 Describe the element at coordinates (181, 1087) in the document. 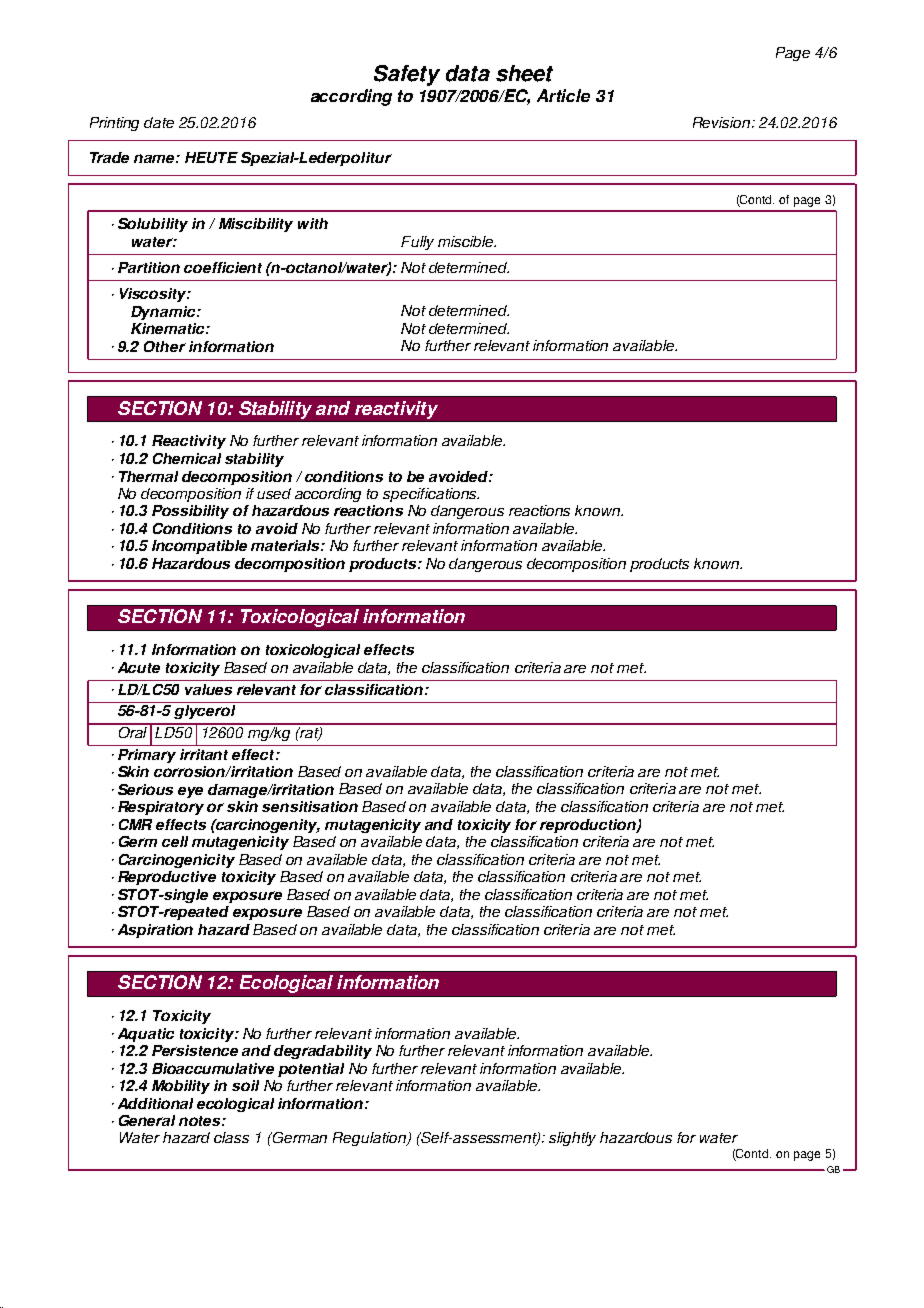

I see `Mobility` at that location.
